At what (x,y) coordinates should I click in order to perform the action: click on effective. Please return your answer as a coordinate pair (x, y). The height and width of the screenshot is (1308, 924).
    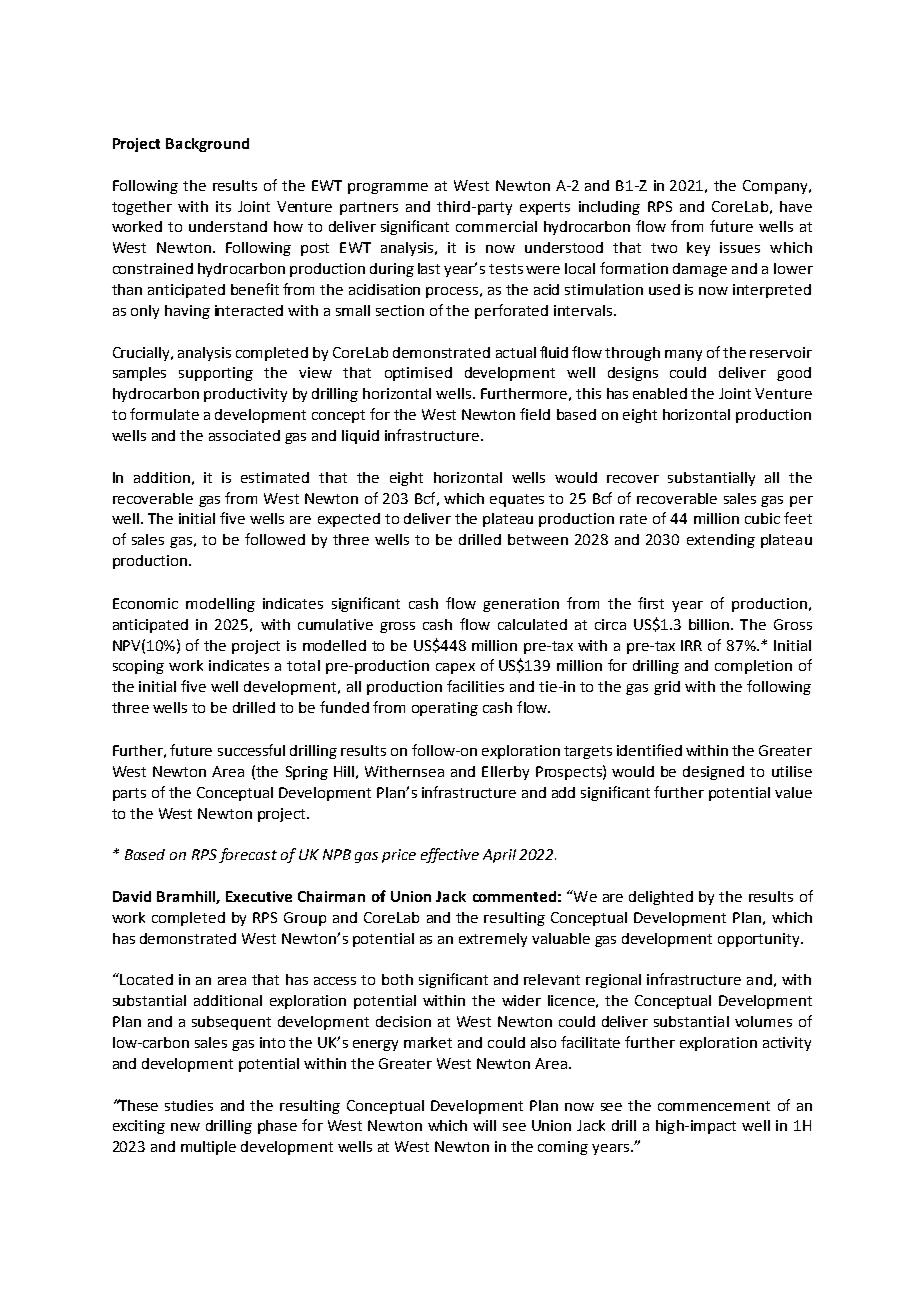
    Looking at the image, I should click on (450, 855).
